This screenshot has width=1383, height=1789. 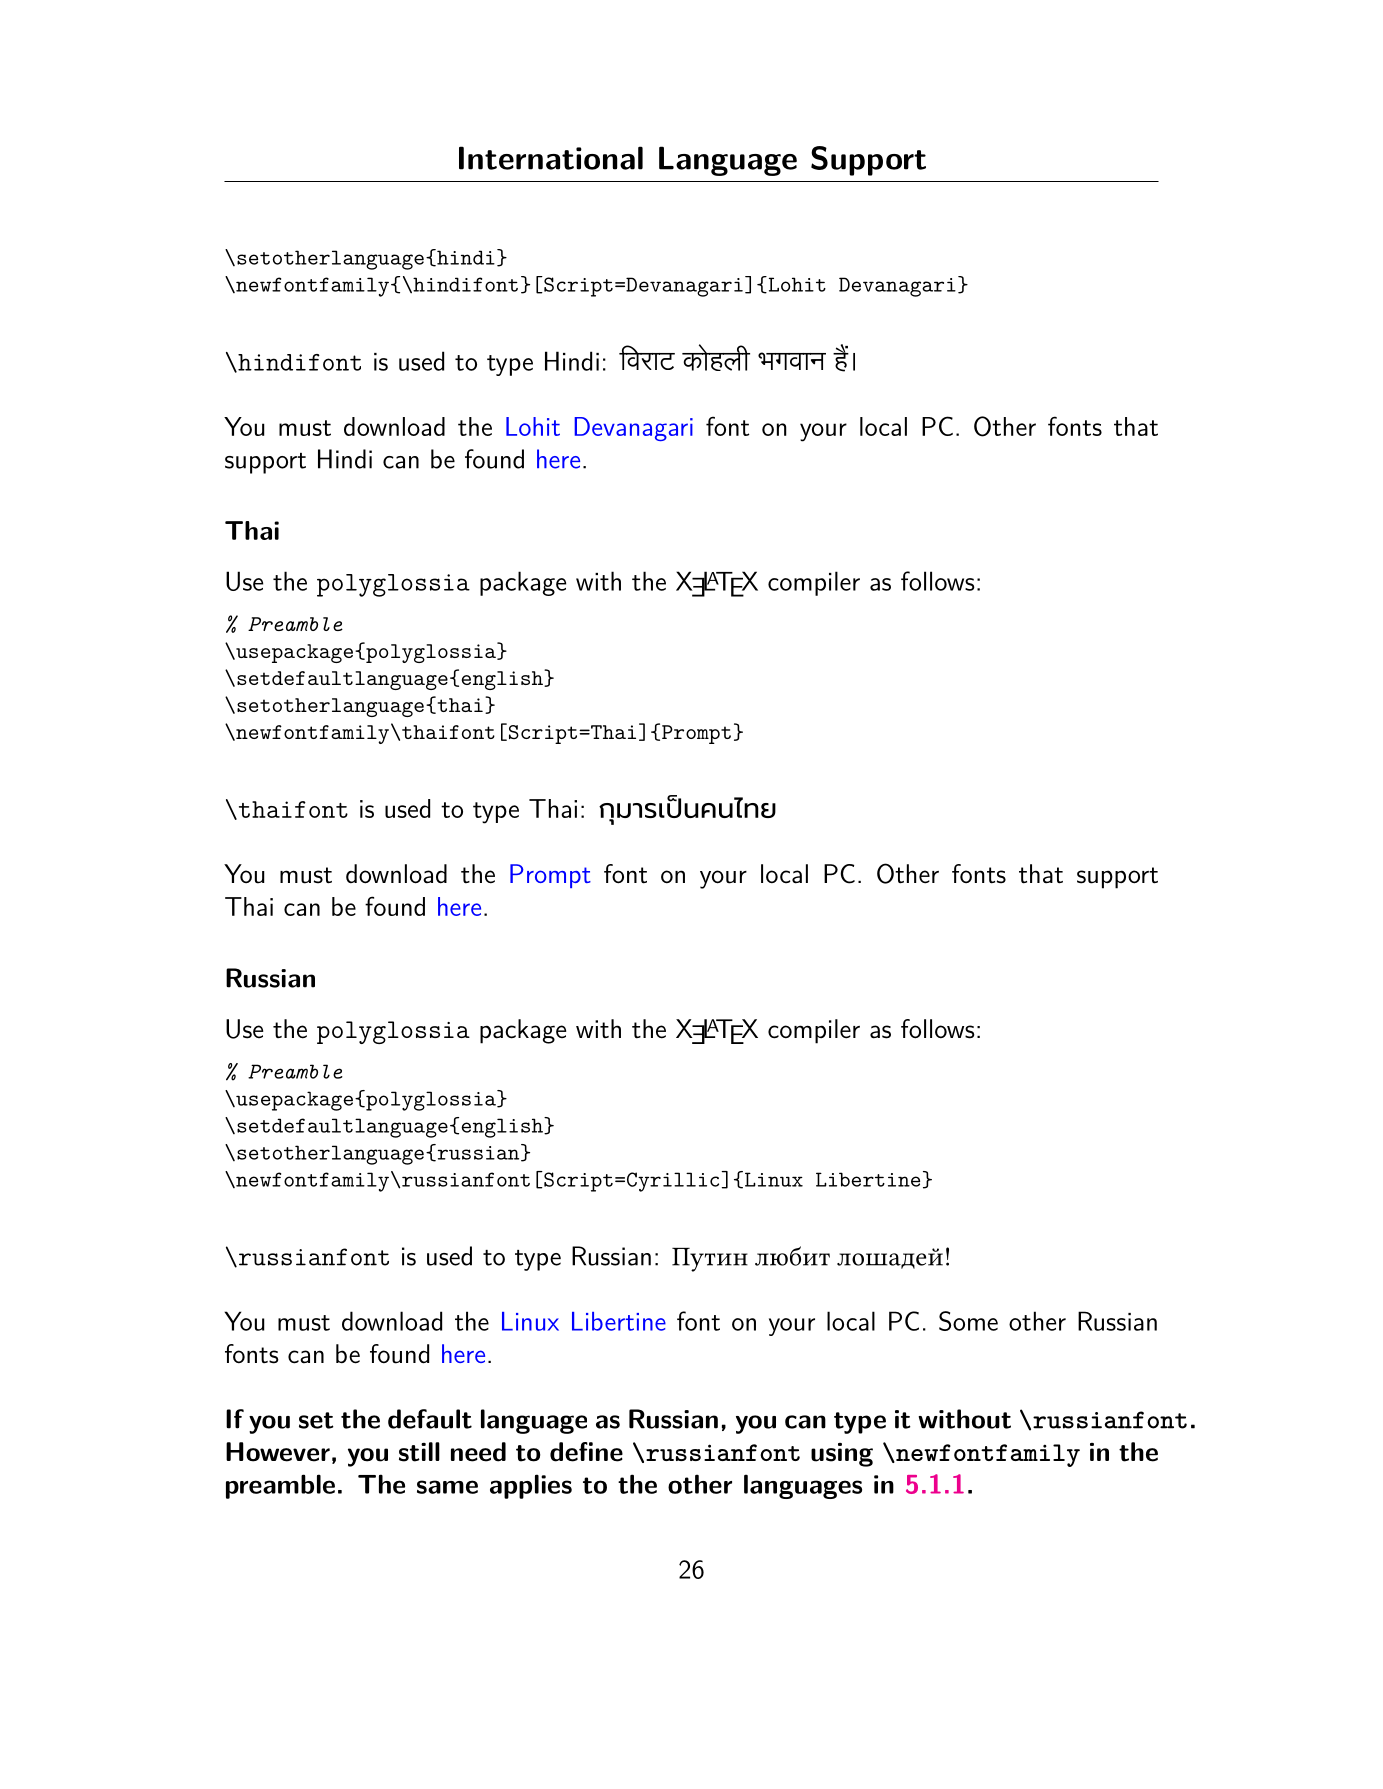 I want to click on need, so click(x=478, y=1452).
